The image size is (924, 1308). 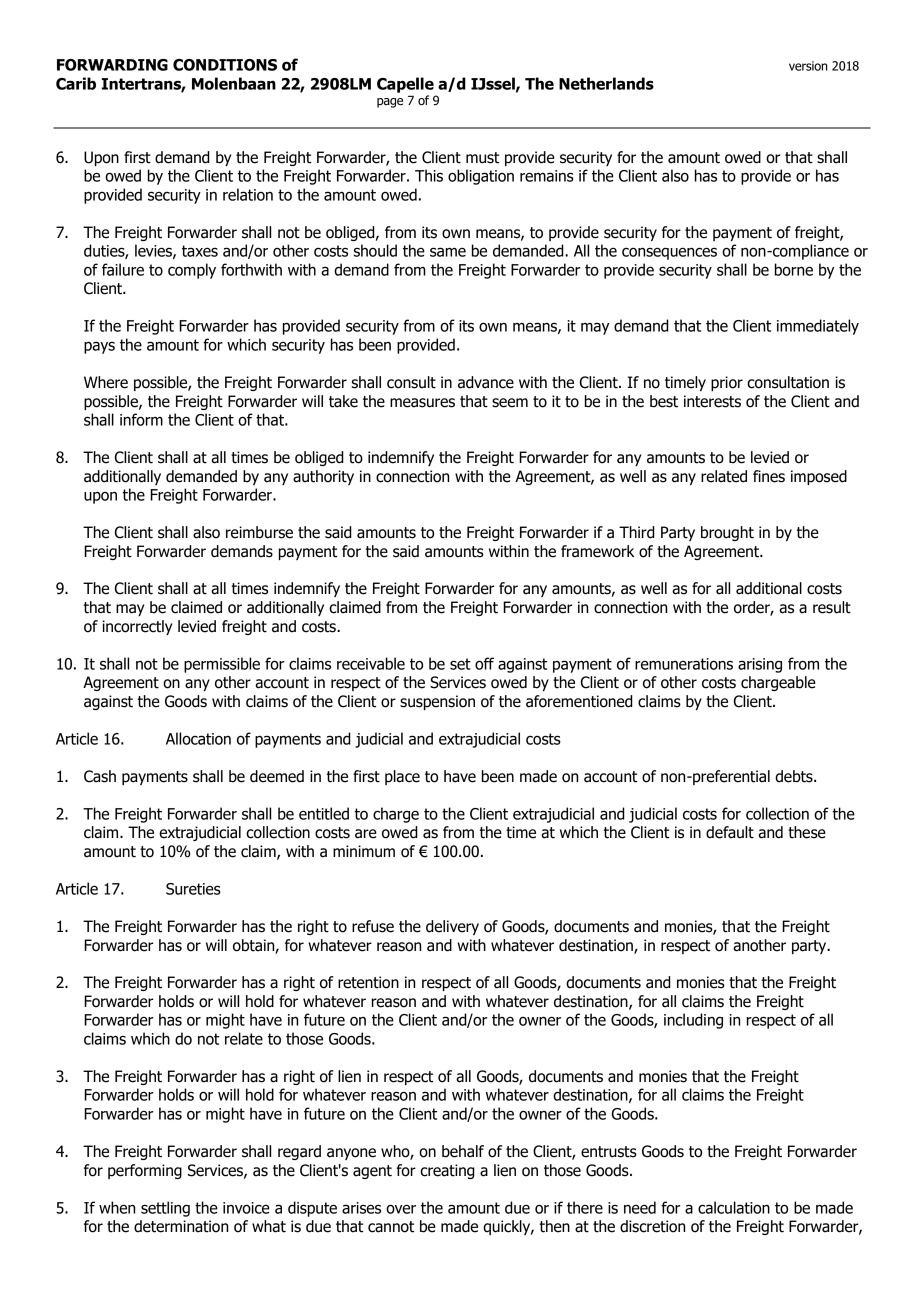 What do you see at coordinates (447, 1171) in the document?
I see `creating` at bounding box center [447, 1171].
